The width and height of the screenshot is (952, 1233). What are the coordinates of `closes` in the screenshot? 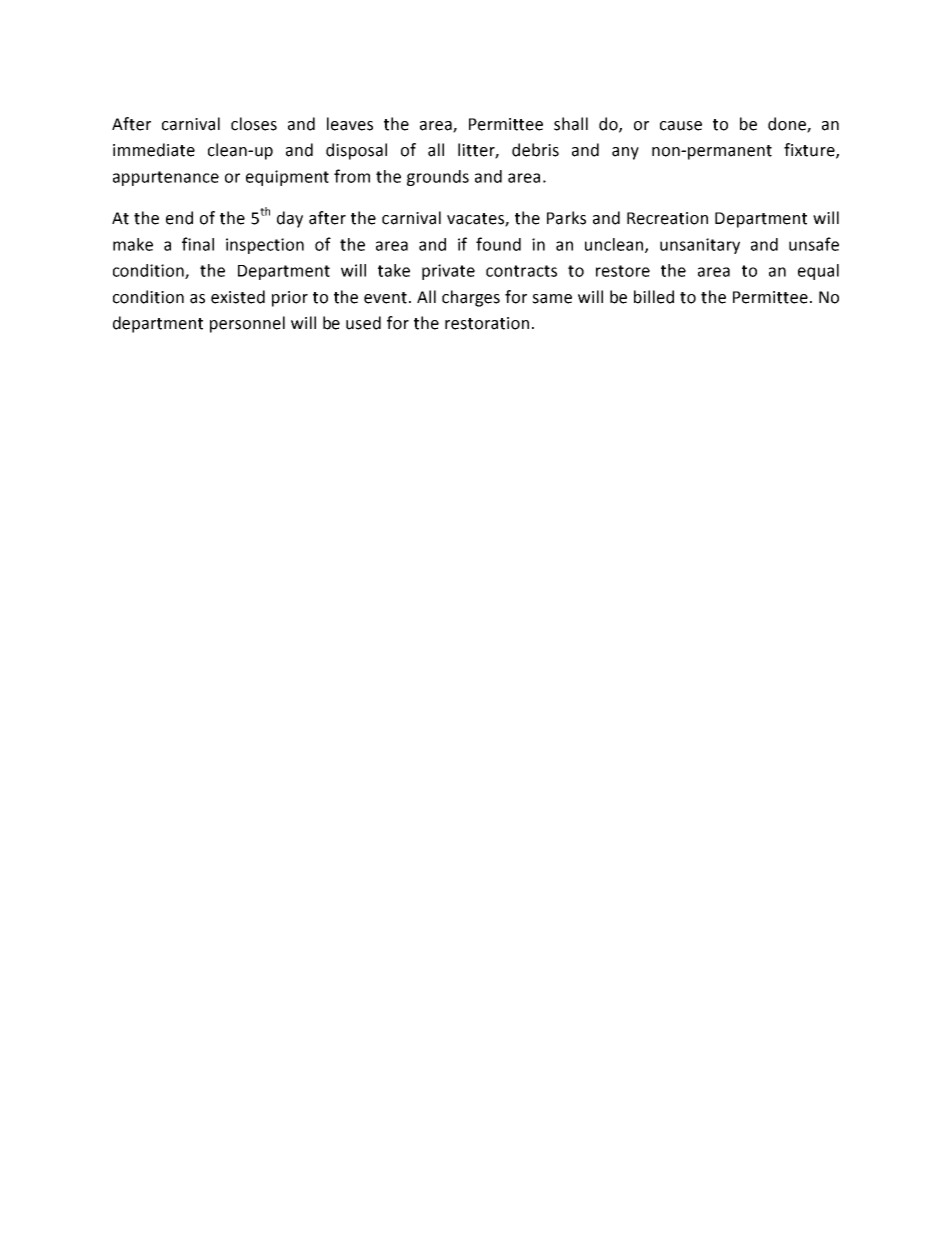 It's located at (254, 124).
